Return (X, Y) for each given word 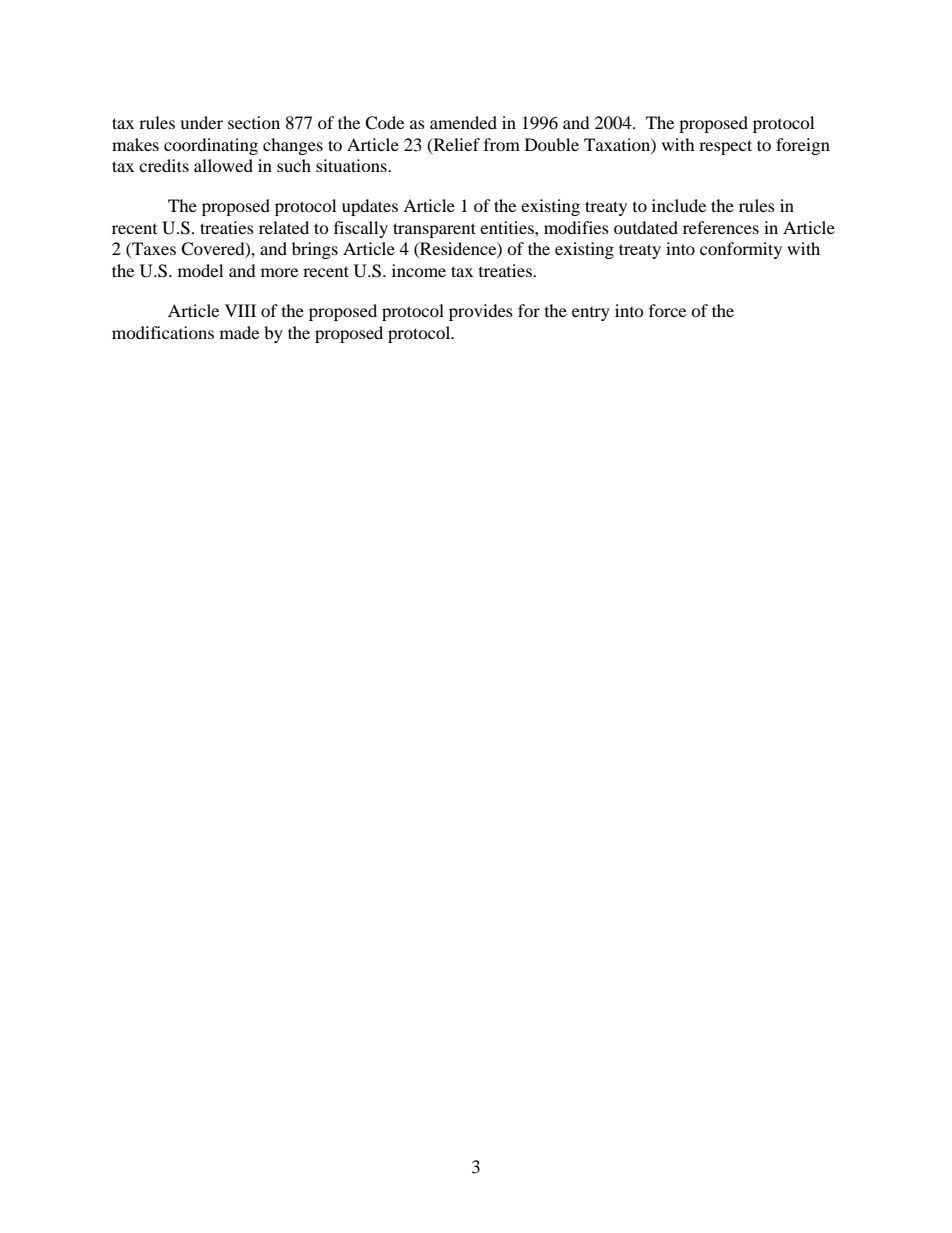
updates (370, 207)
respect (725, 147)
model (200, 270)
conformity (741, 250)
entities (508, 227)
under (201, 122)
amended (463, 122)
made (239, 332)
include (679, 205)
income (419, 270)
